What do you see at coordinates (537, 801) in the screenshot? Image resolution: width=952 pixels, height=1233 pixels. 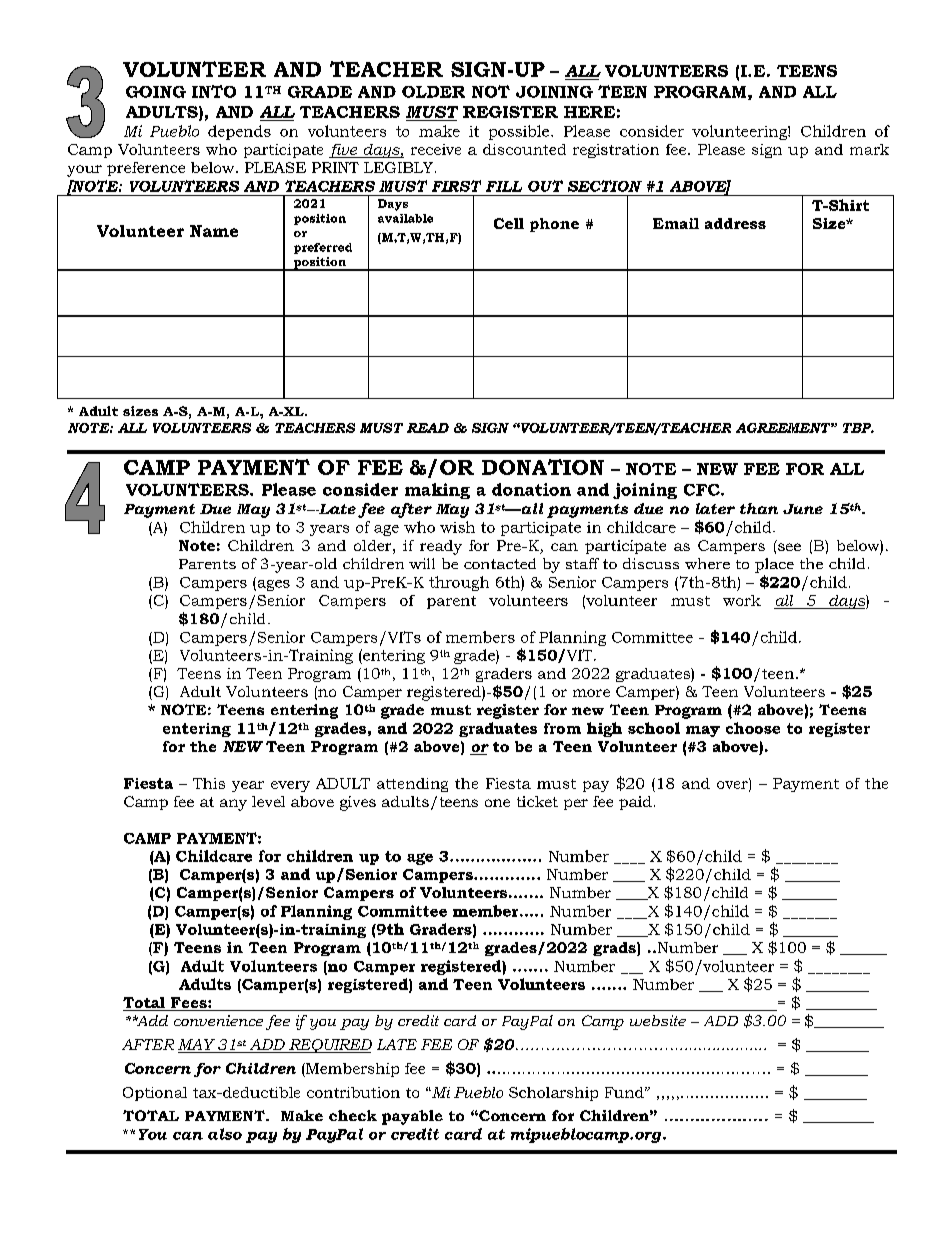 I see `ticket` at bounding box center [537, 801].
